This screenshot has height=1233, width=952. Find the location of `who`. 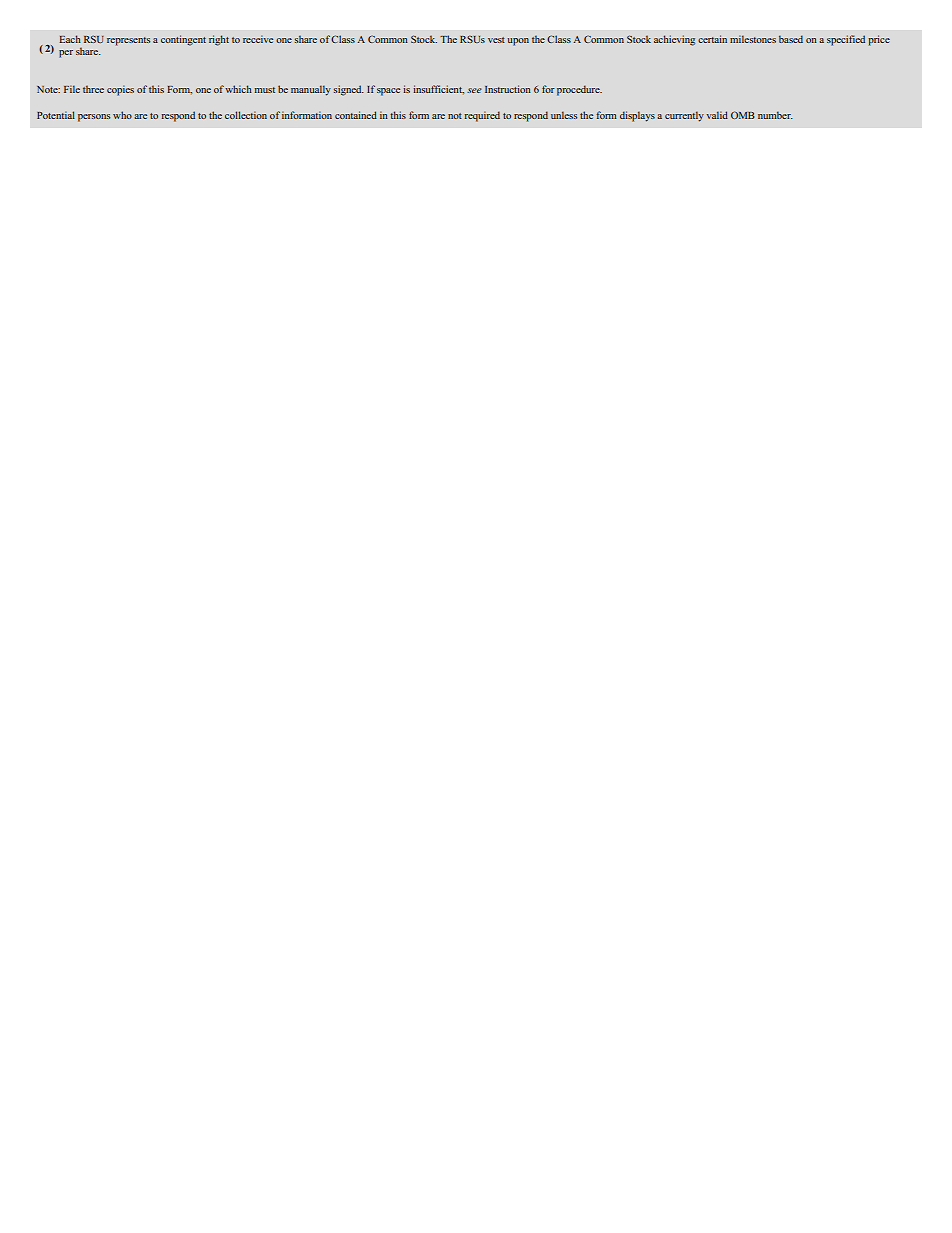

who is located at coordinates (122, 115).
